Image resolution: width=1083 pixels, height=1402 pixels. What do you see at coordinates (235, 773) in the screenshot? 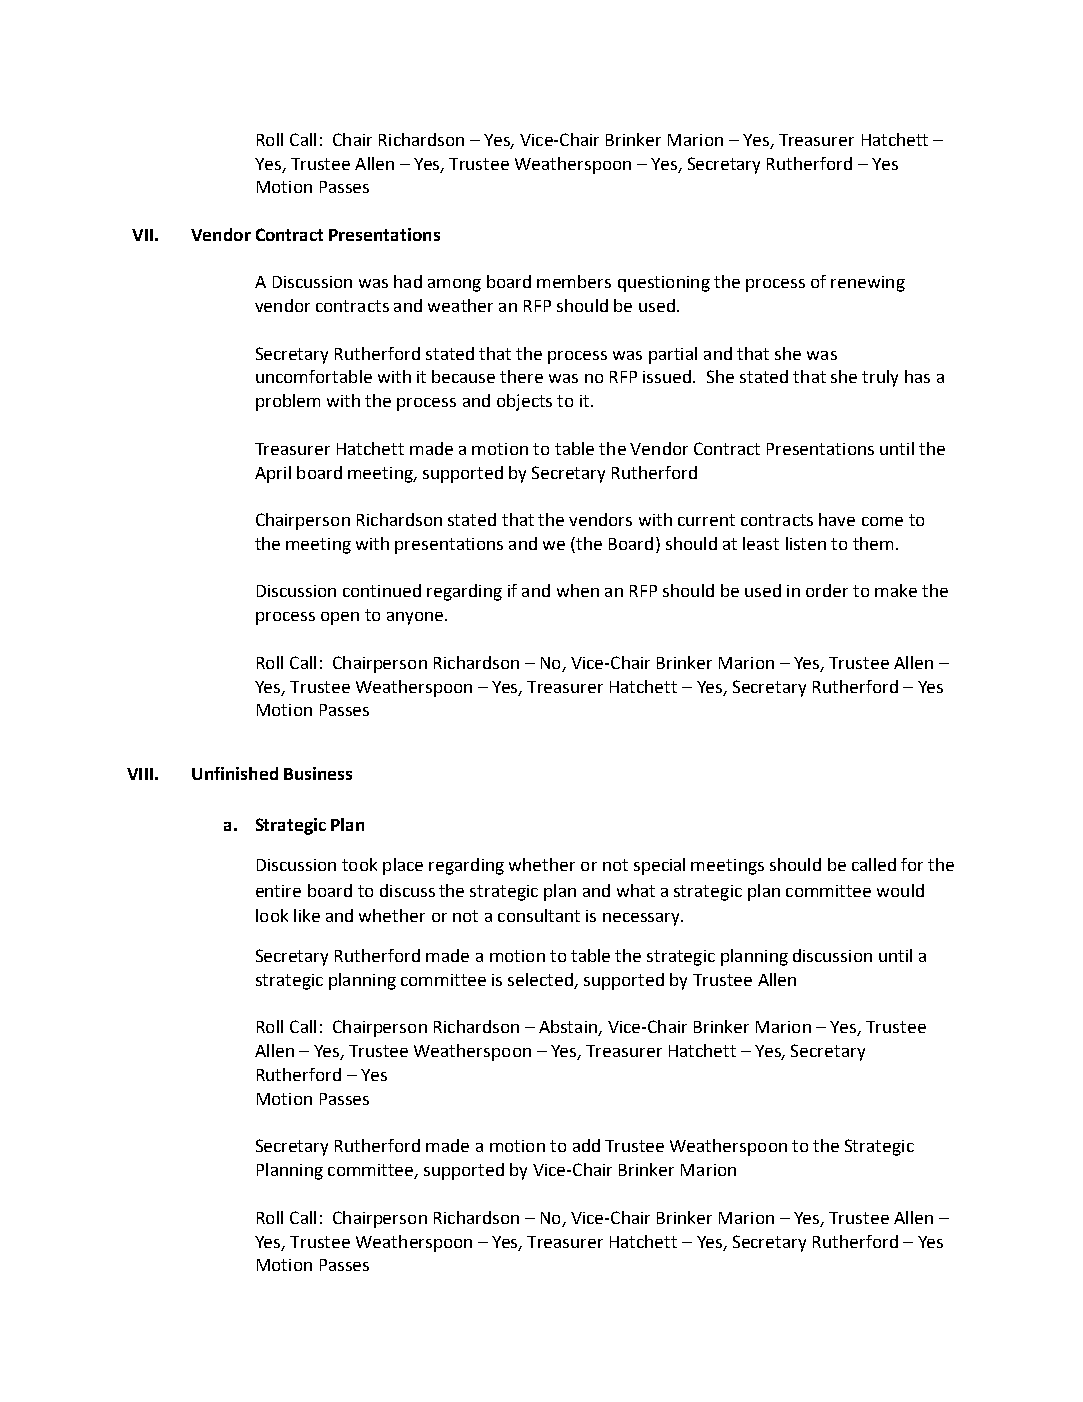
I see `Unfinished` at bounding box center [235, 773].
